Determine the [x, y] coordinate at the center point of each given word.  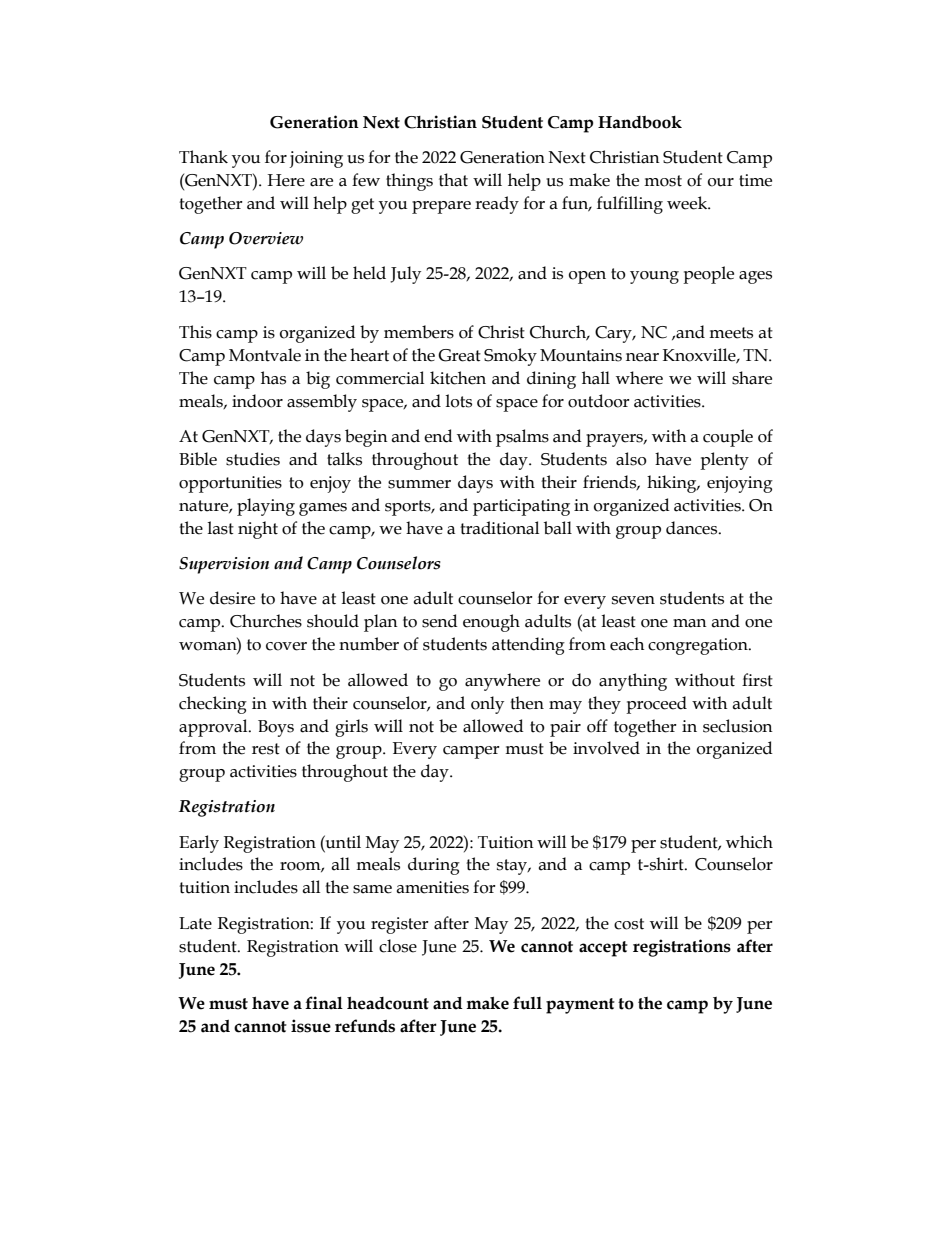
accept [603, 949]
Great [459, 355]
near [642, 357]
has [273, 378]
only [487, 705]
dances [693, 528]
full [527, 1003]
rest [266, 749]
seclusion [738, 726]
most [663, 181]
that [453, 180]
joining [316, 159]
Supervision [224, 565]
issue [311, 1026]
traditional [499, 528]
